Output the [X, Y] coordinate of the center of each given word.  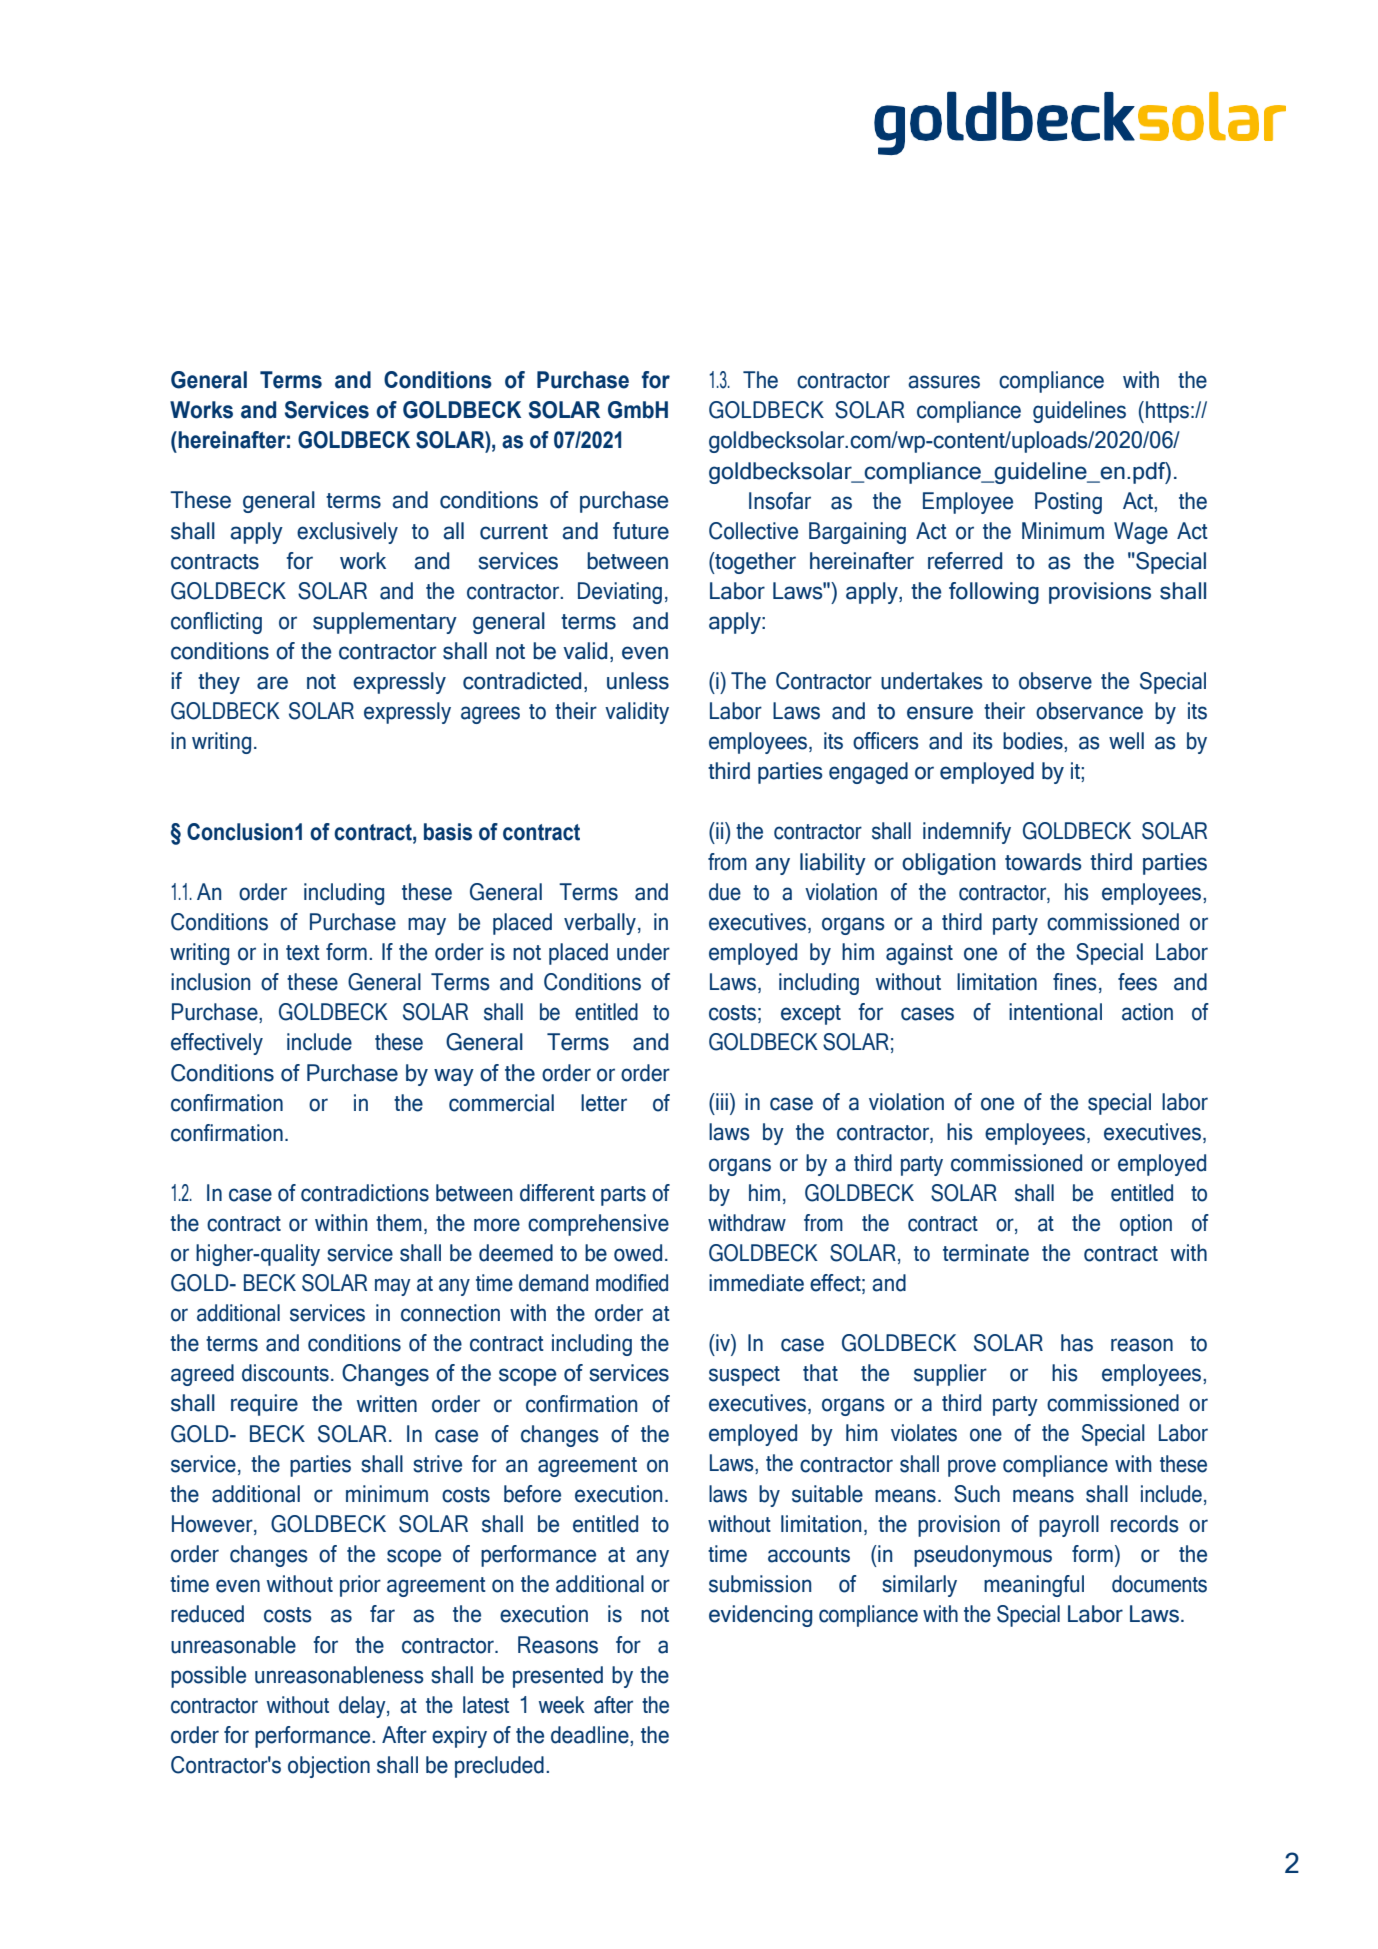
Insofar [780, 501]
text [303, 953]
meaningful [1034, 1586]
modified [632, 1283]
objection [329, 1767]
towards [1043, 862]
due [725, 892]
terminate [986, 1253]
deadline [591, 1736]
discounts [285, 1373]
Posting [1068, 503]
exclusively [347, 533]
